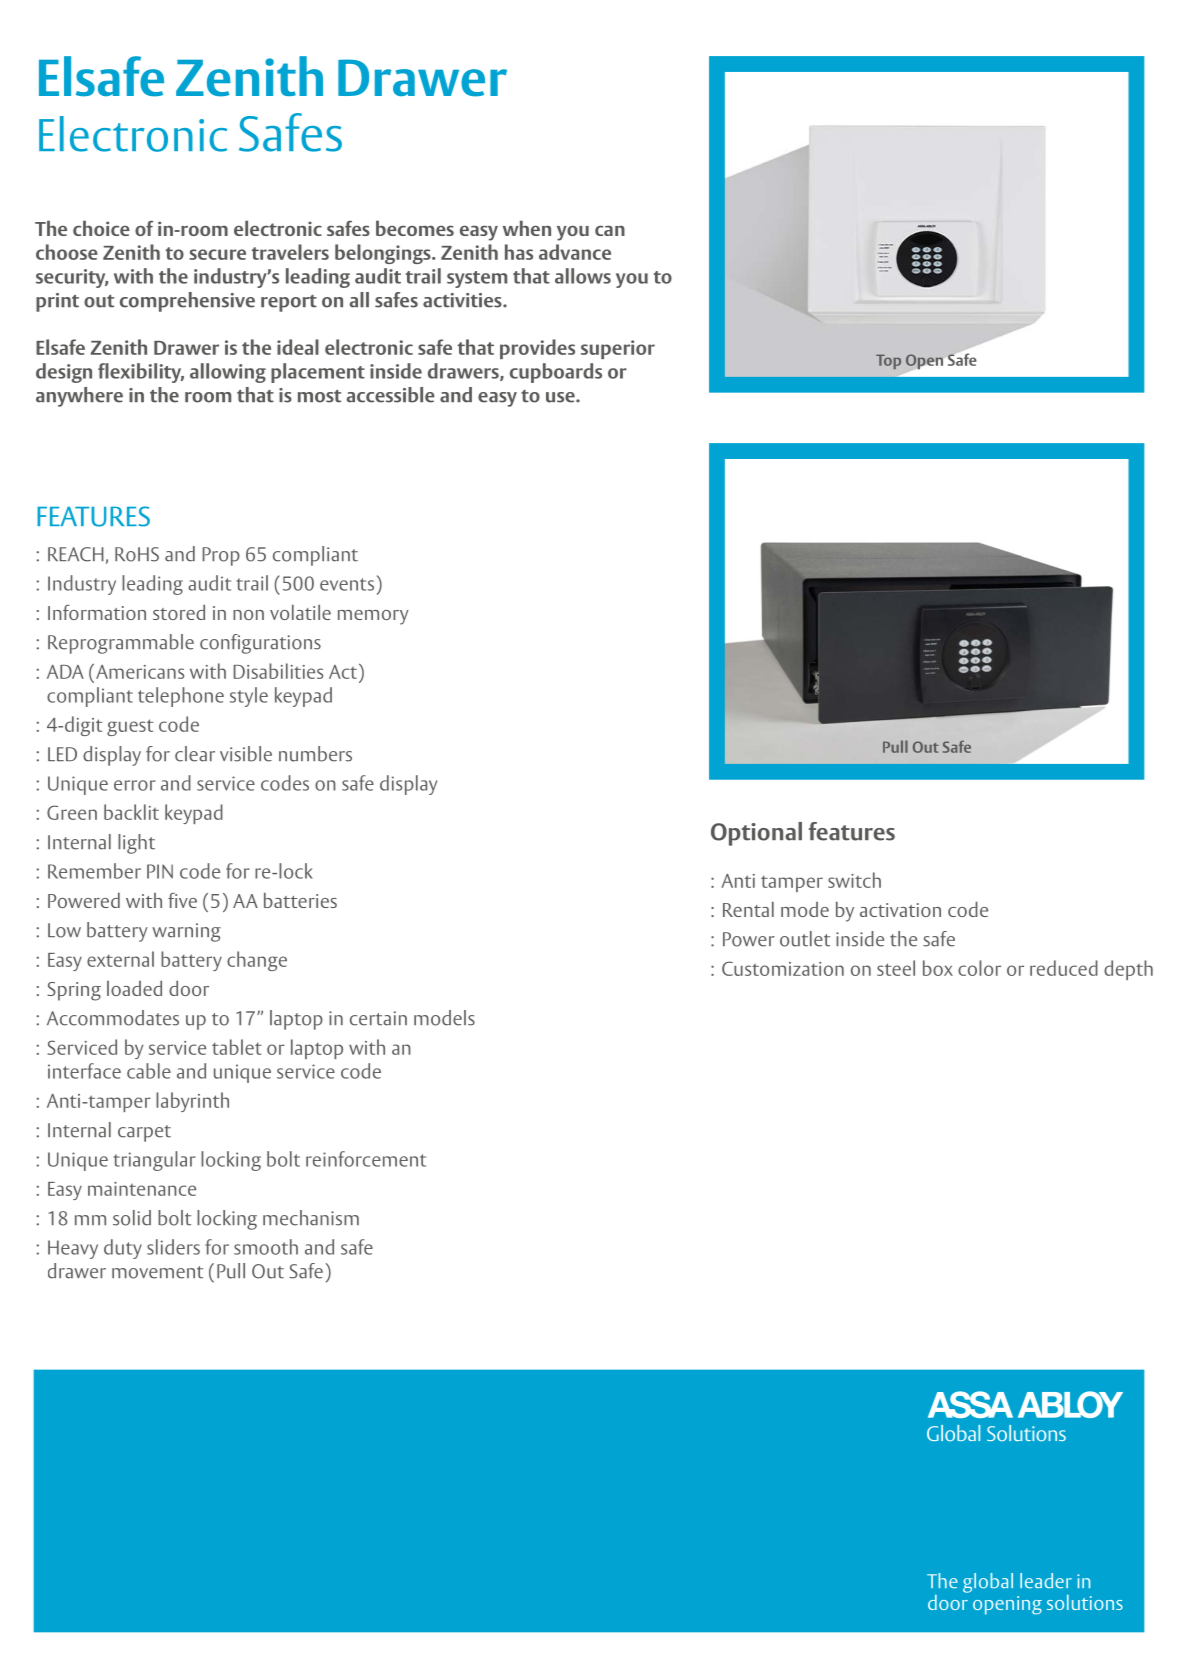  Describe the element at coordinates (182, 900) in the document. I see `five` at that location.
